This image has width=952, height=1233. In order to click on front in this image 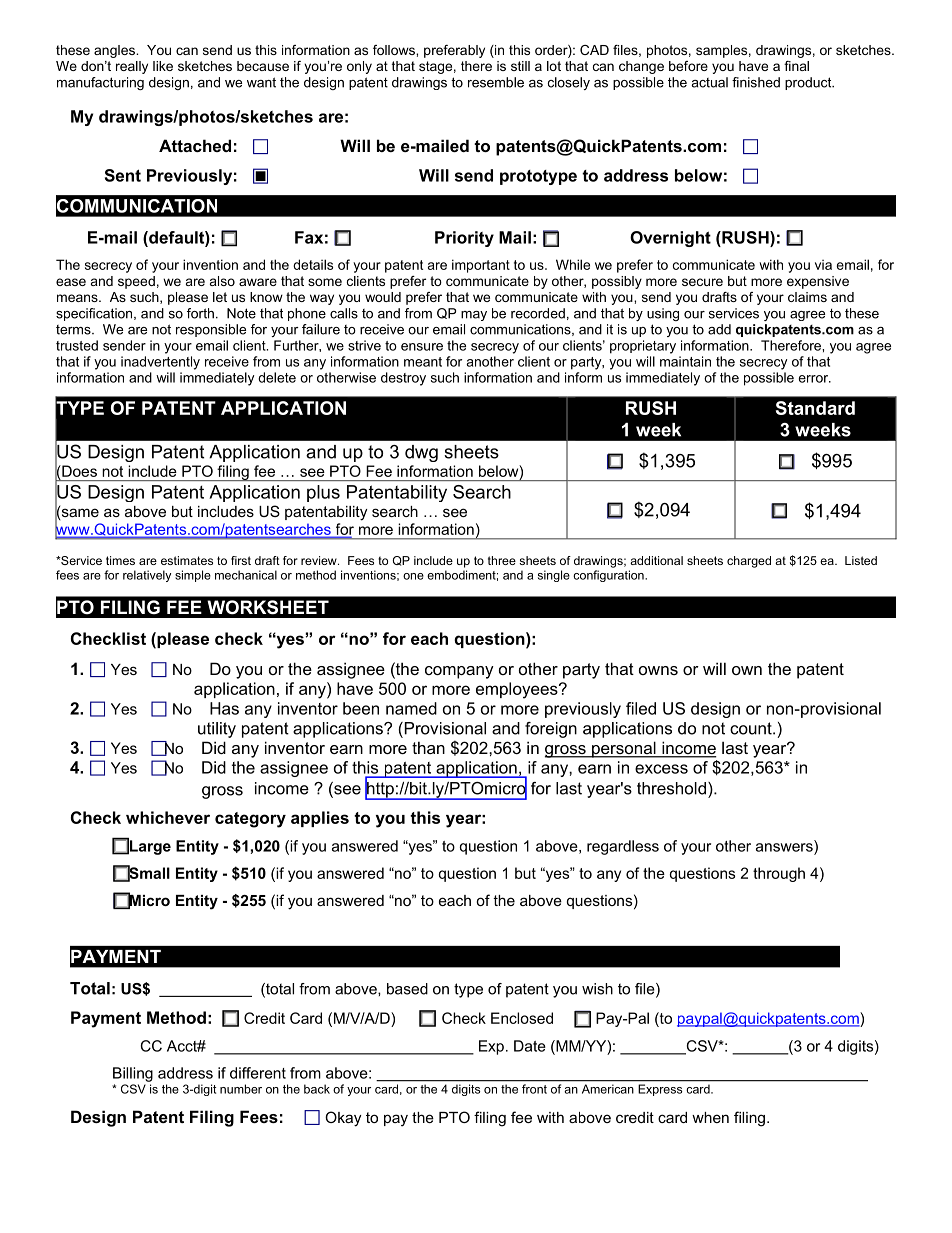, I will do `click(534, 1089)`.
